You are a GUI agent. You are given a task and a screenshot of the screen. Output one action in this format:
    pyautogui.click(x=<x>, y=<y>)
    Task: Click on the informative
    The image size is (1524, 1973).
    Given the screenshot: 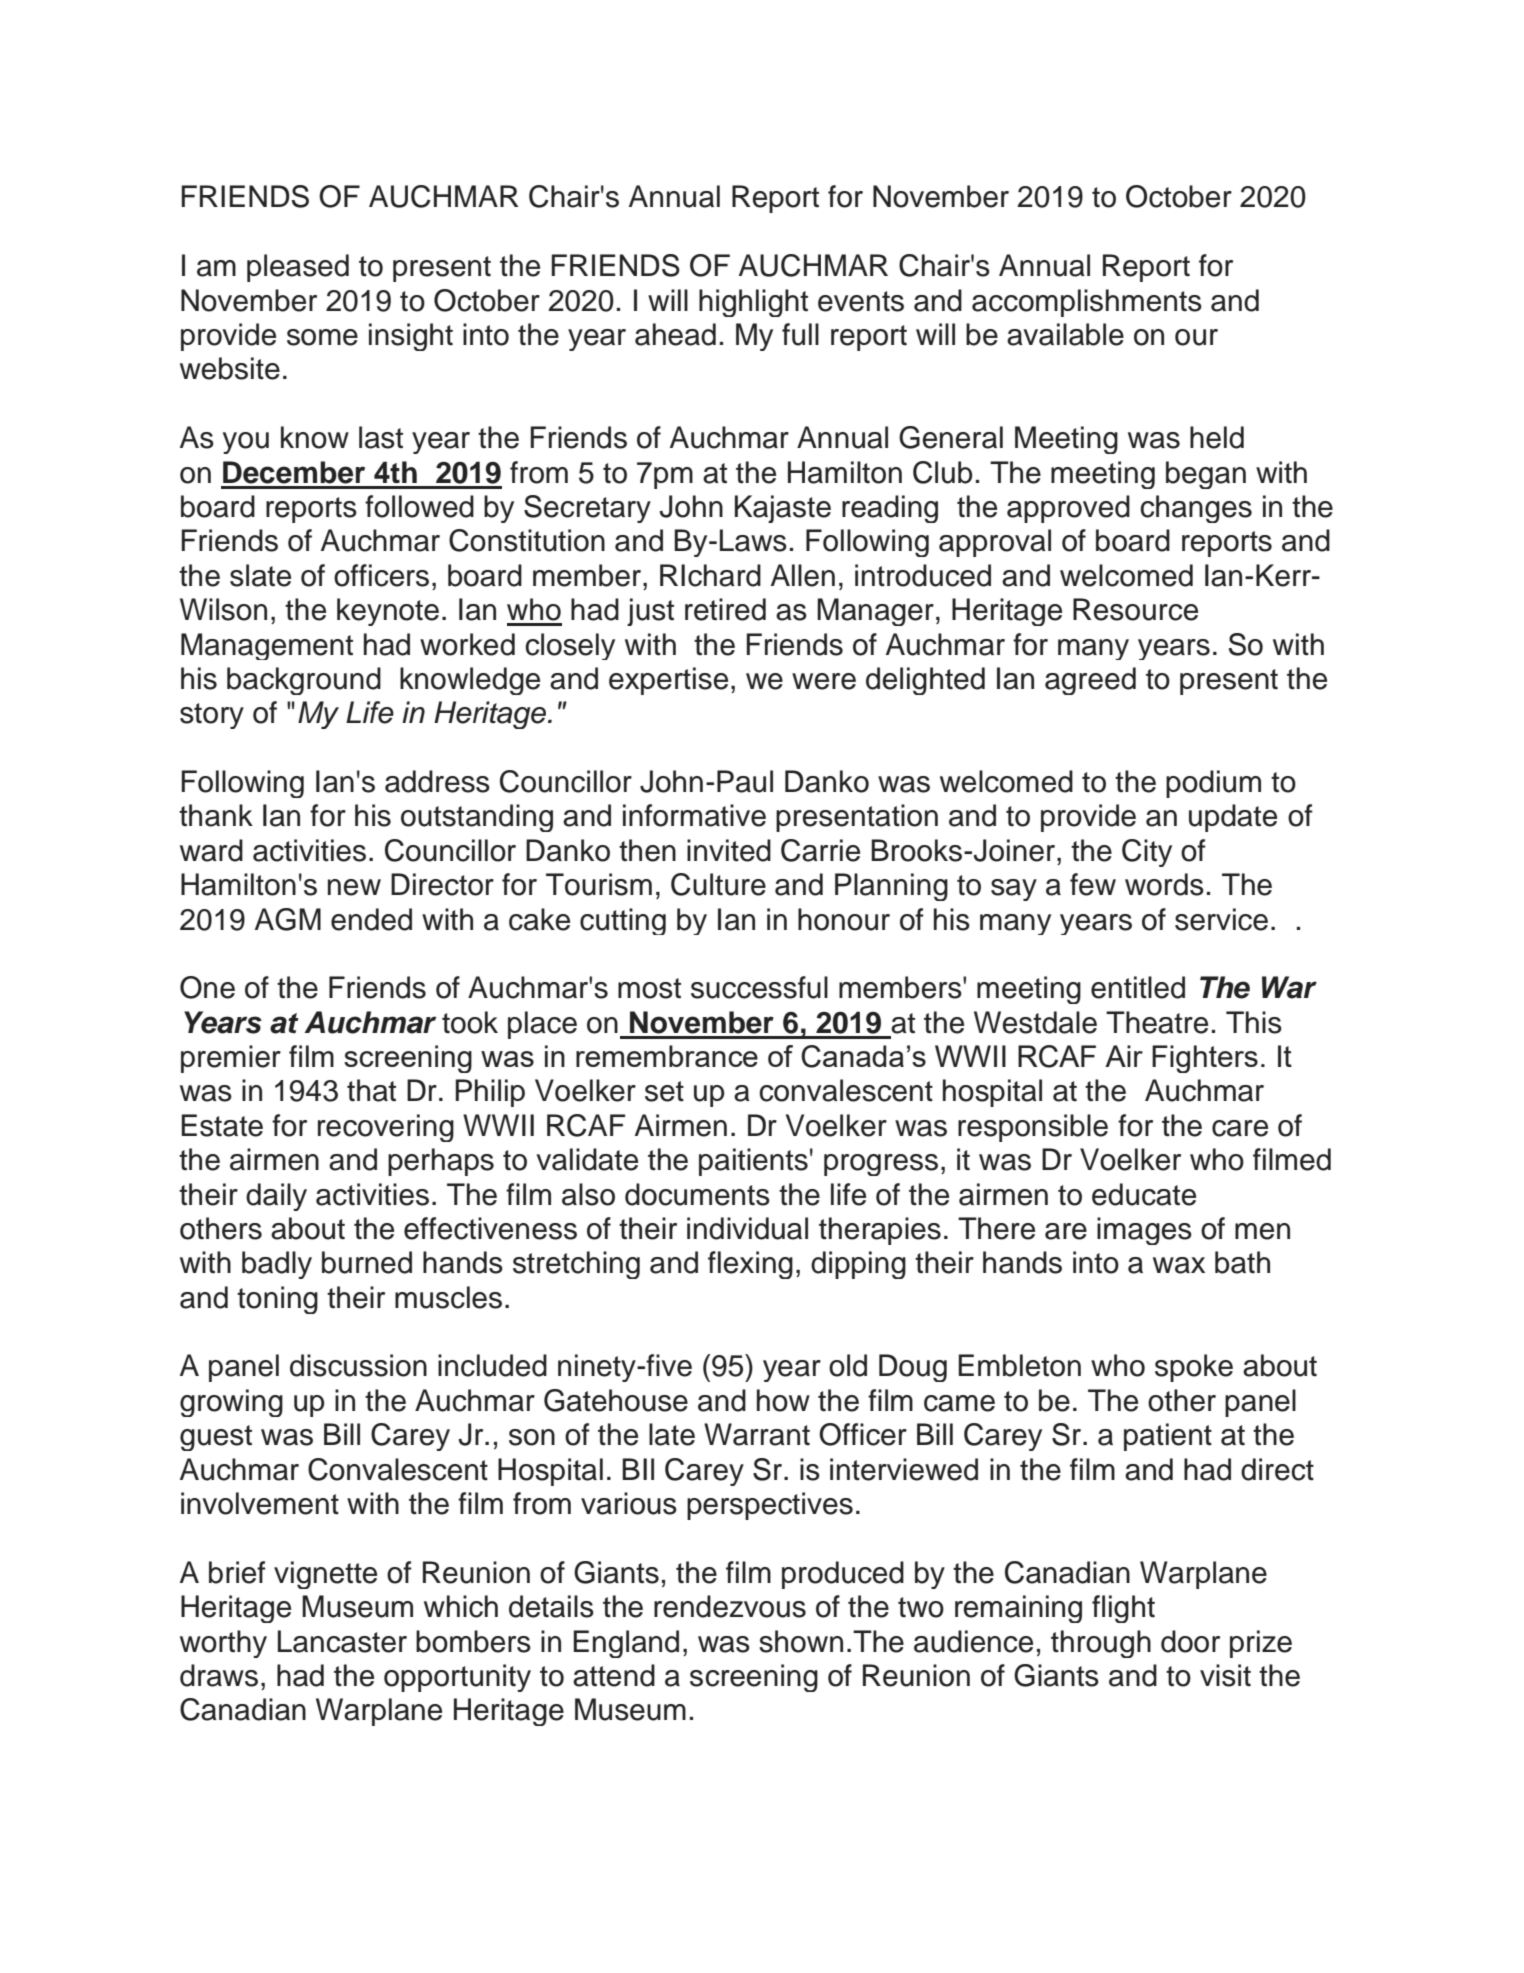 What is the action you would take?
    pyautogui.click(x=694, y=815)
